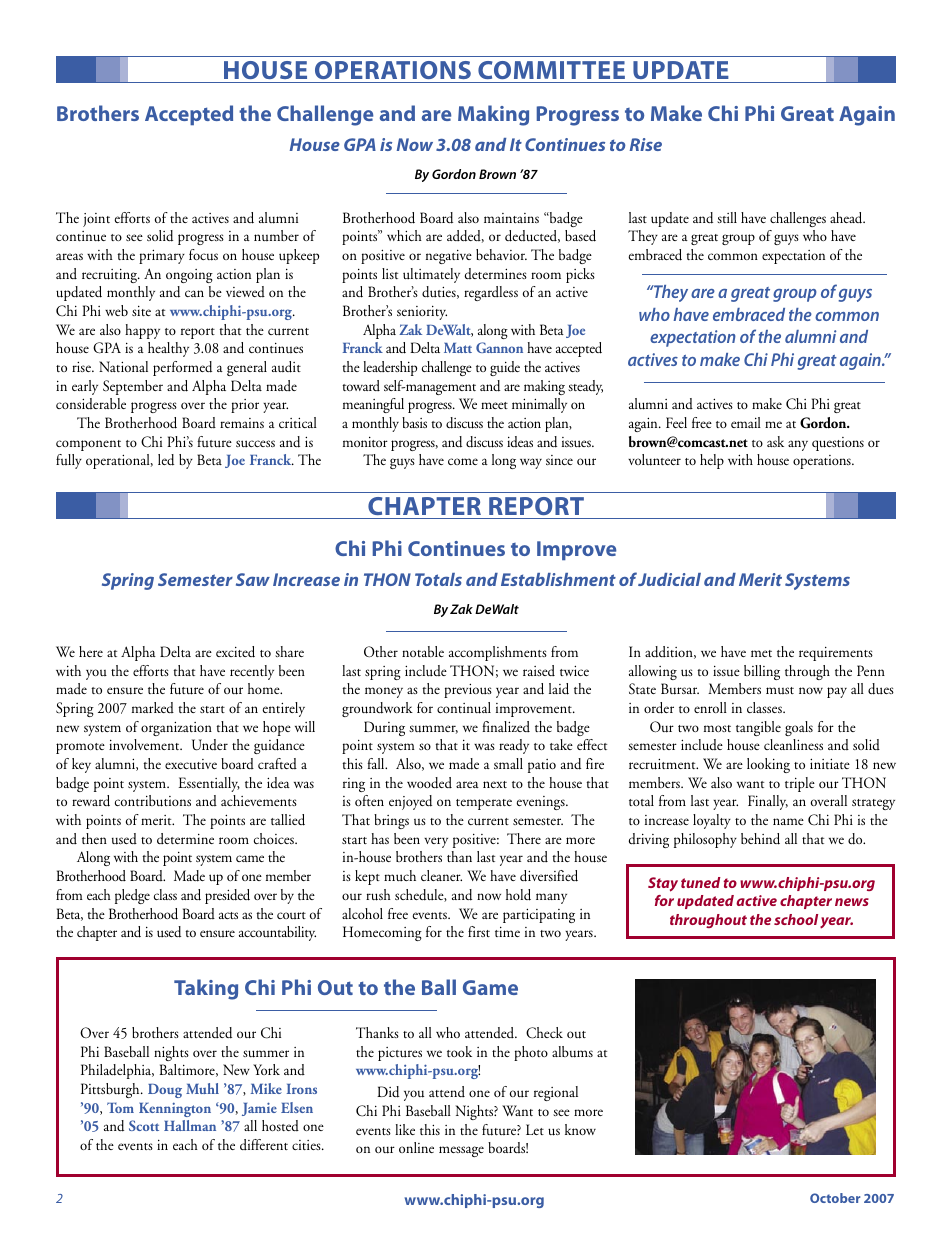 This page has width=952, height=1233. I want to click on accomplishments, so click(498, 653).
